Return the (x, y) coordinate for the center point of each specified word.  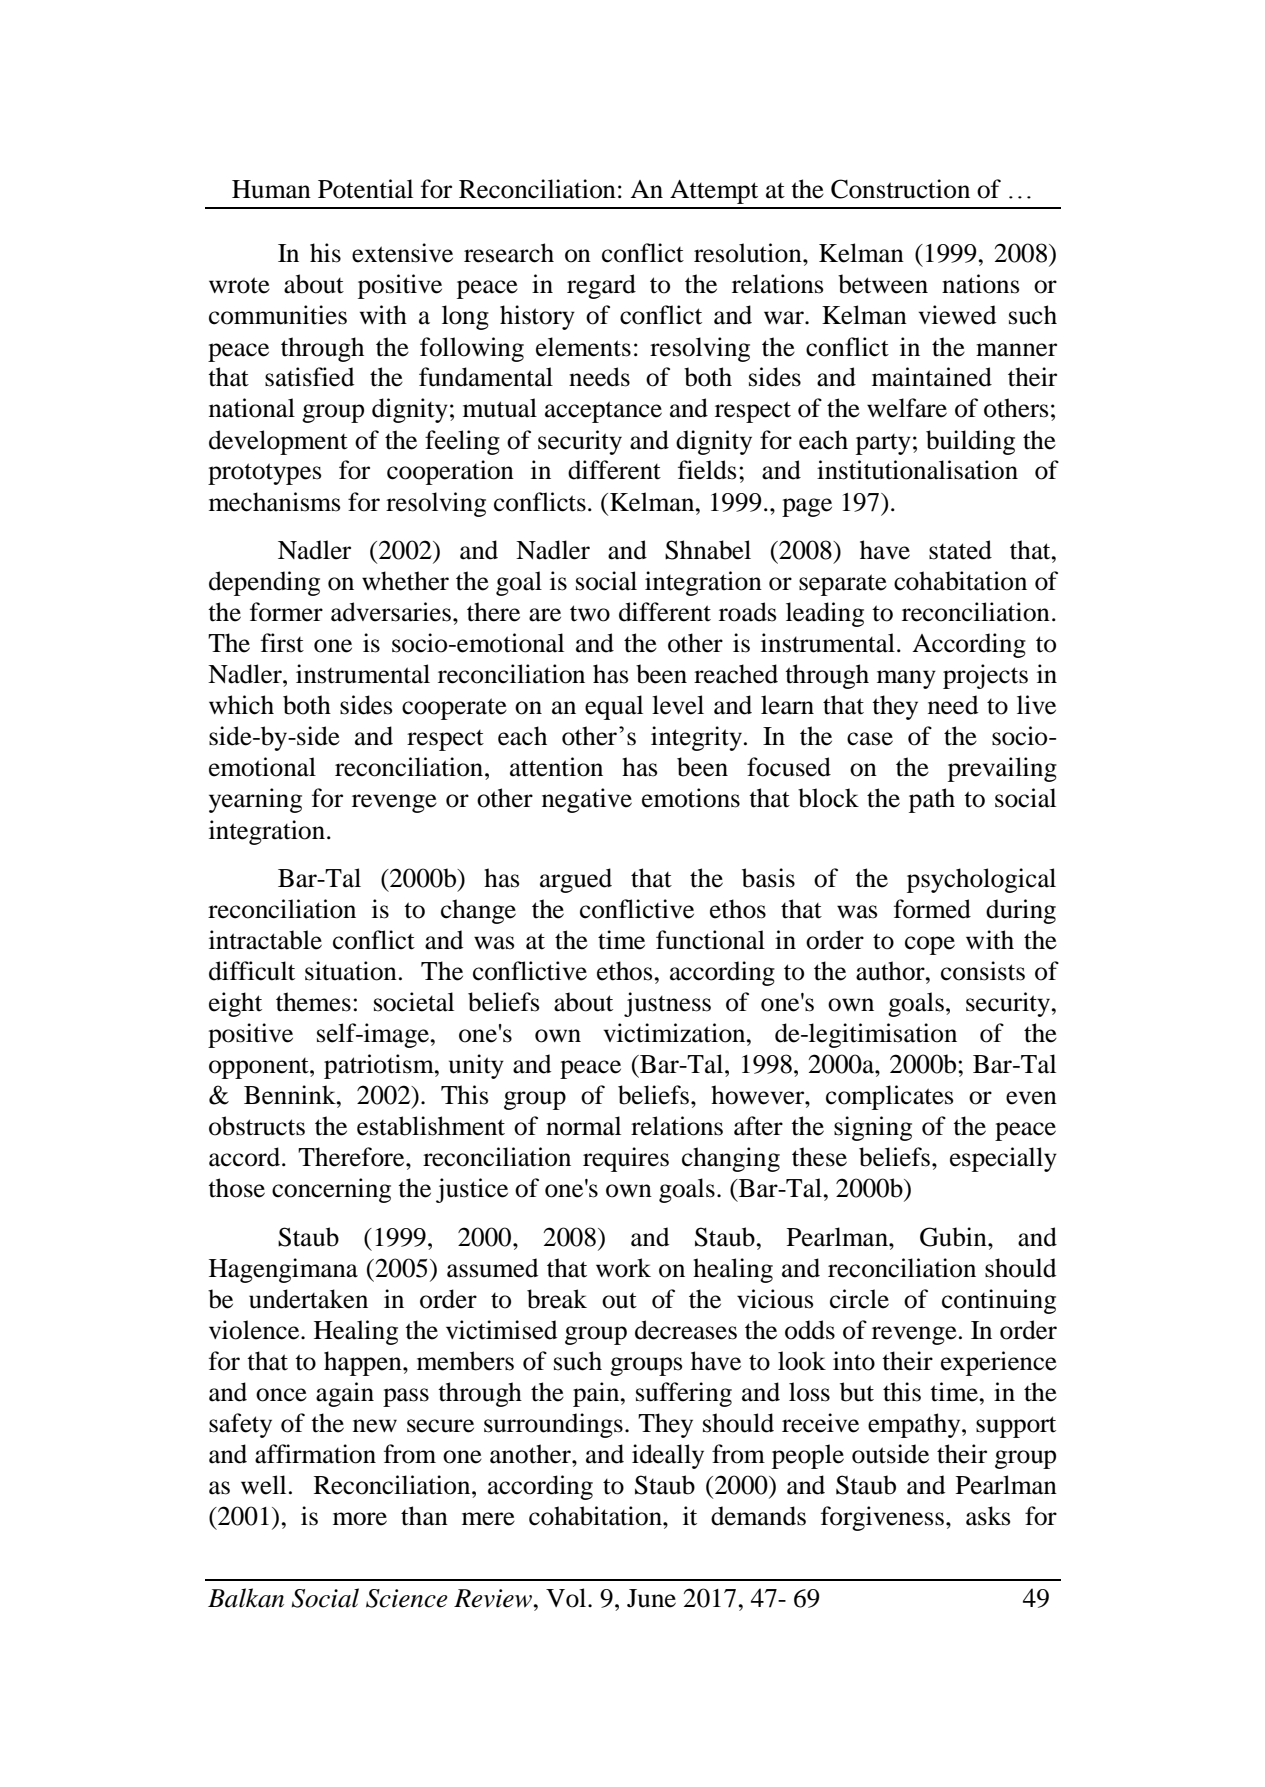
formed (932, 909)
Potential (365, 189)
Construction (900, 189)
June (651, 1598)
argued (576, 880)
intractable (265, 940)
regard (601, 286)
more (360, 1519)
